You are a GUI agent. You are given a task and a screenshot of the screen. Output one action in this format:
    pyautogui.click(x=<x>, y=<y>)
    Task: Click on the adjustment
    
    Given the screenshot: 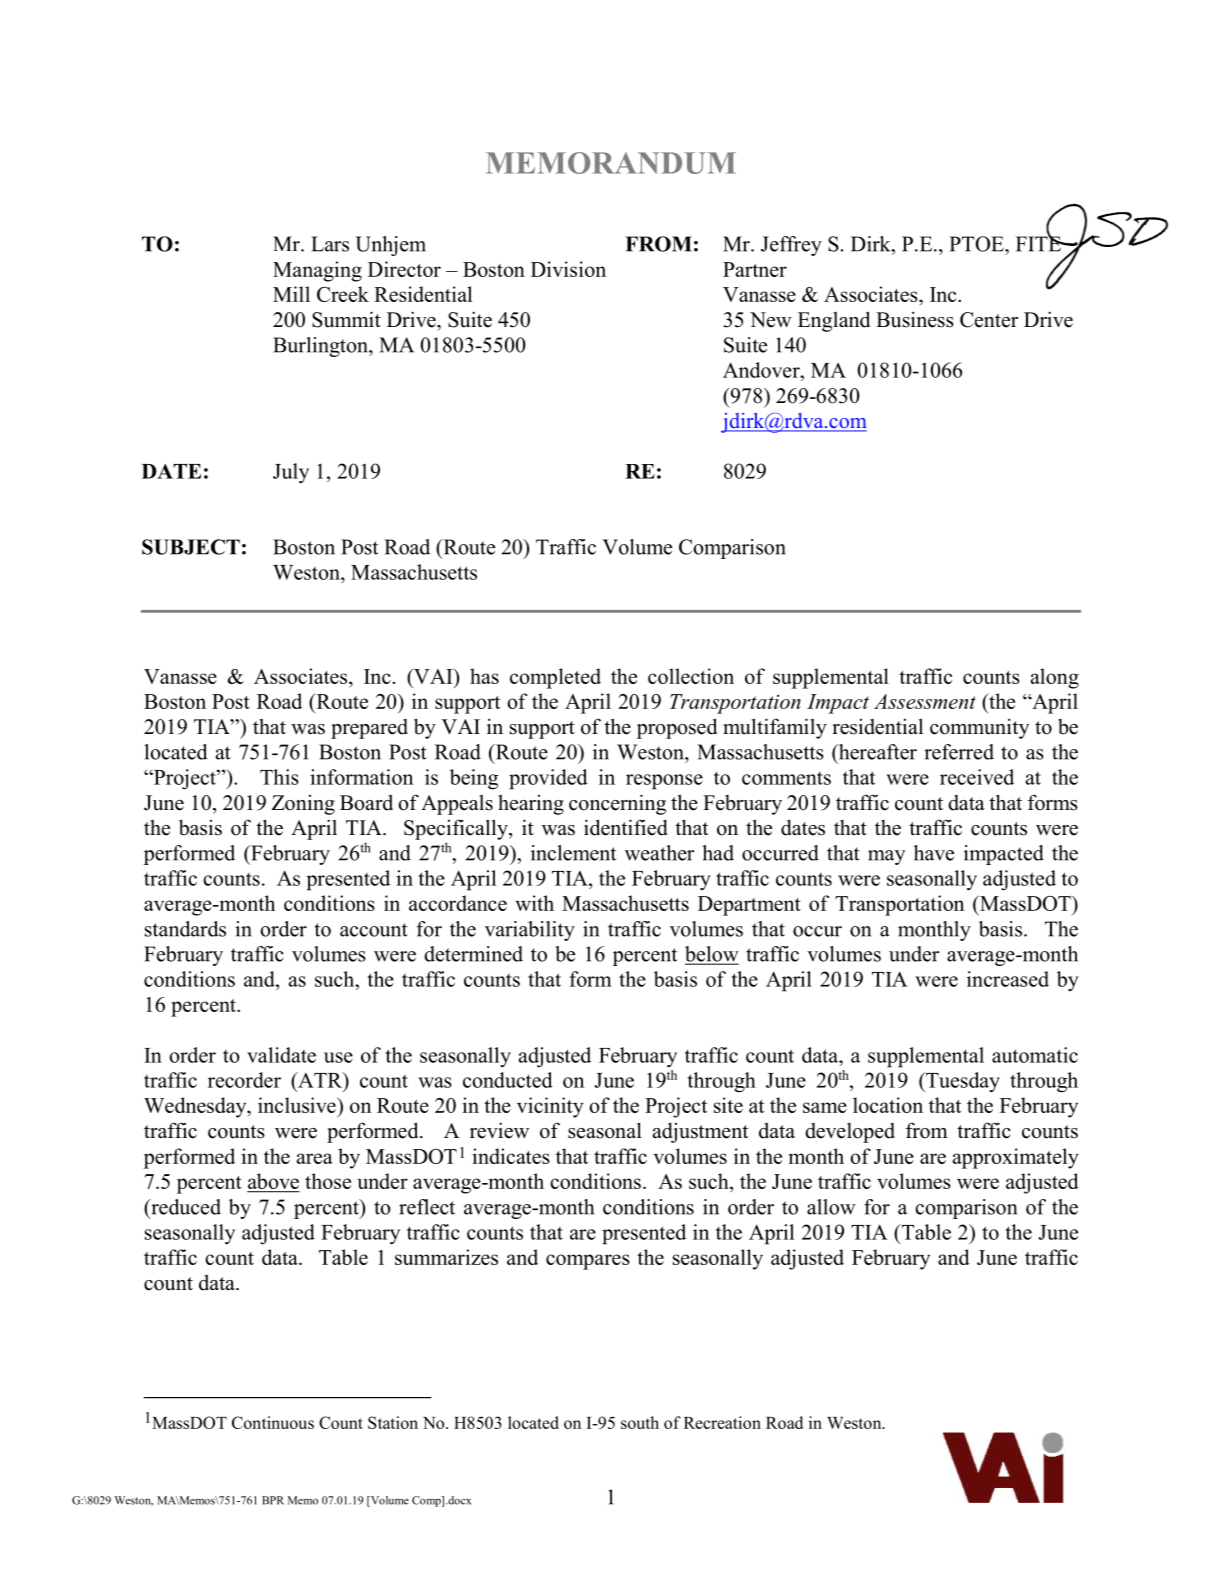 What is the action you would take?
    pyautogui.click(x=700, y=1132)
